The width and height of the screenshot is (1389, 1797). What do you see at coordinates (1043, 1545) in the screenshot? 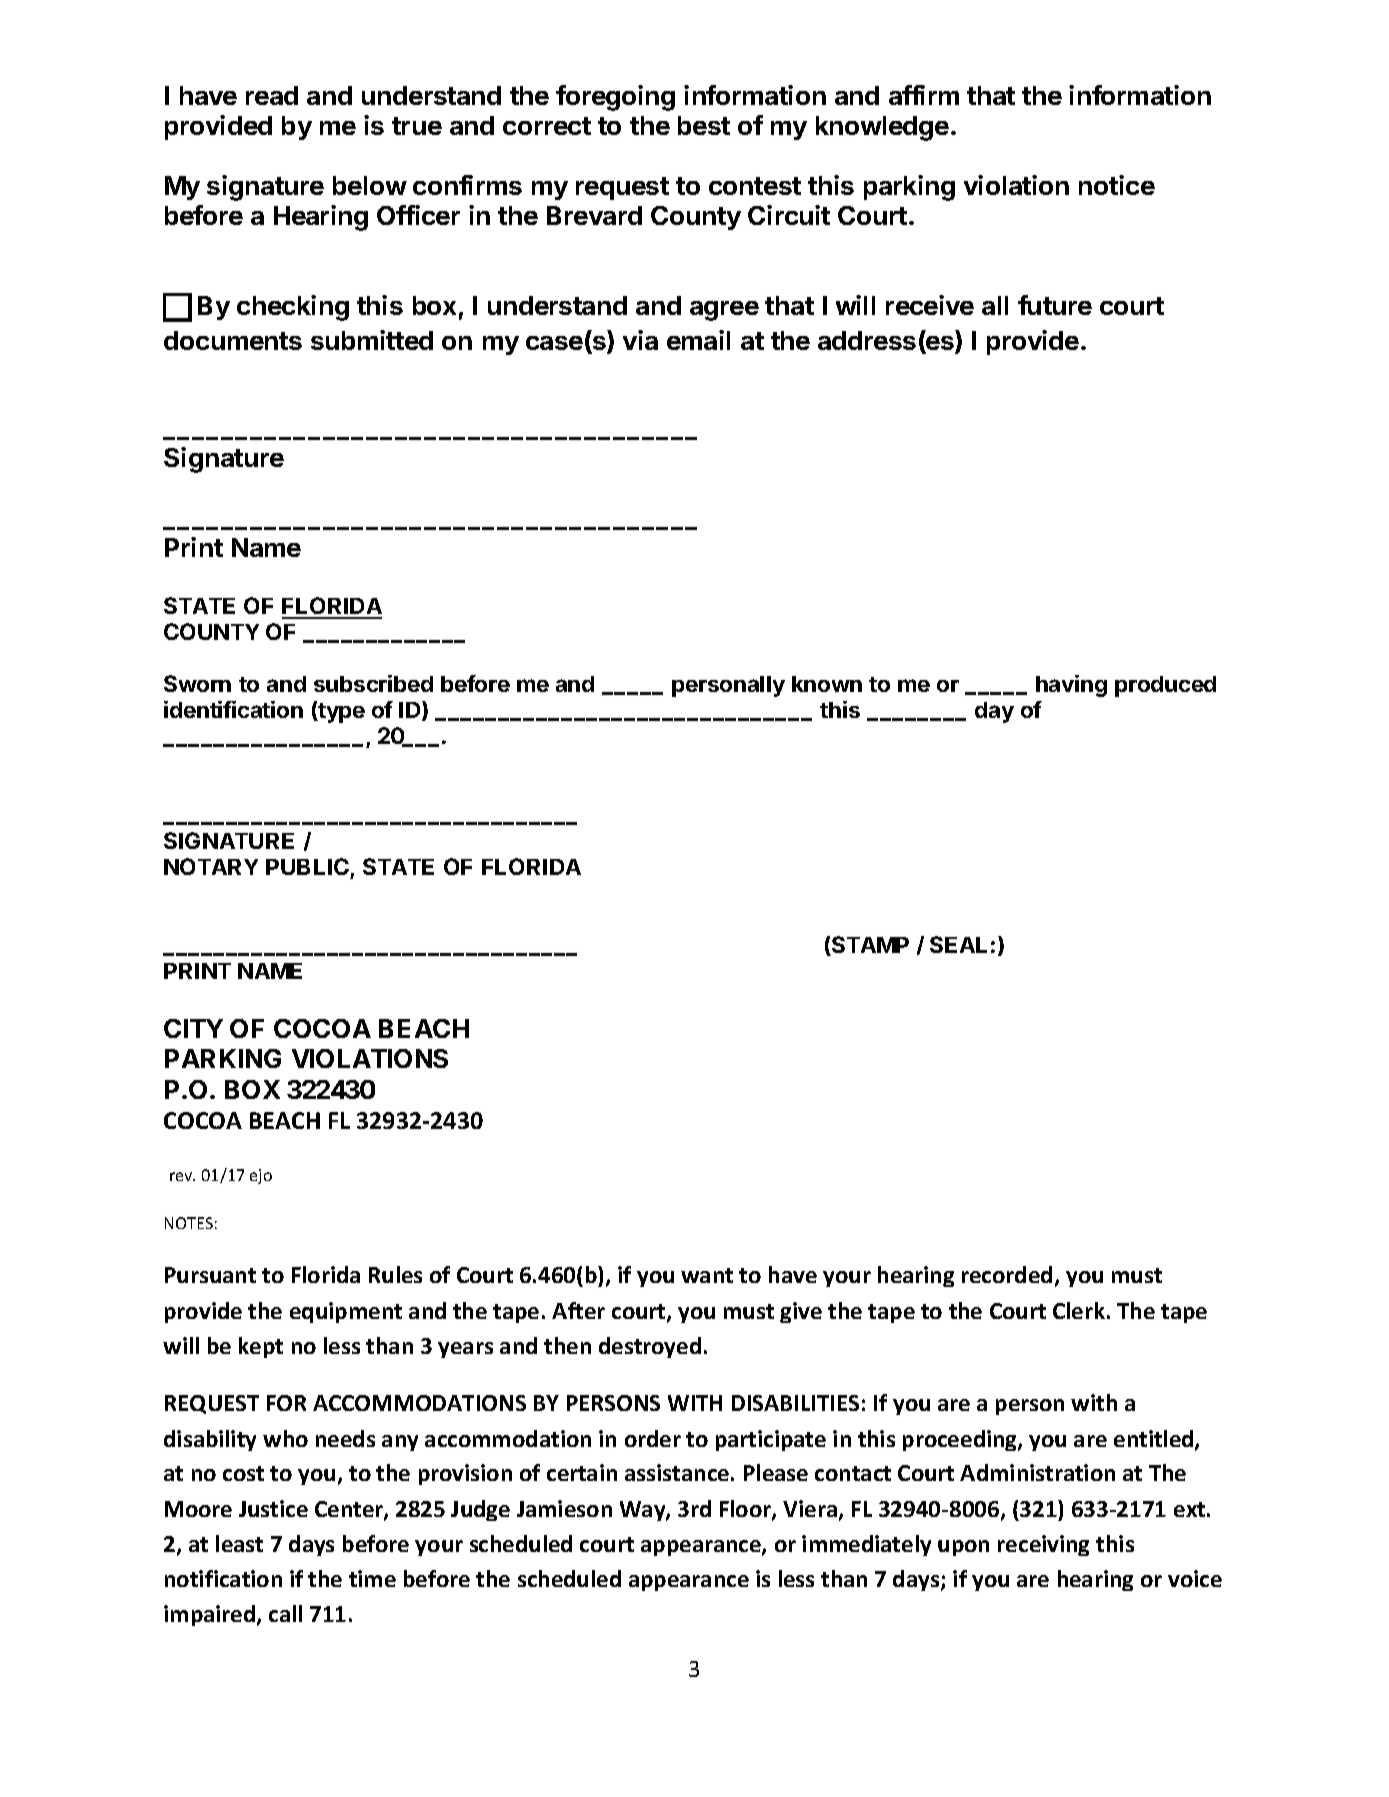
I see `receiving` at bounding box center [1043, 1545].
